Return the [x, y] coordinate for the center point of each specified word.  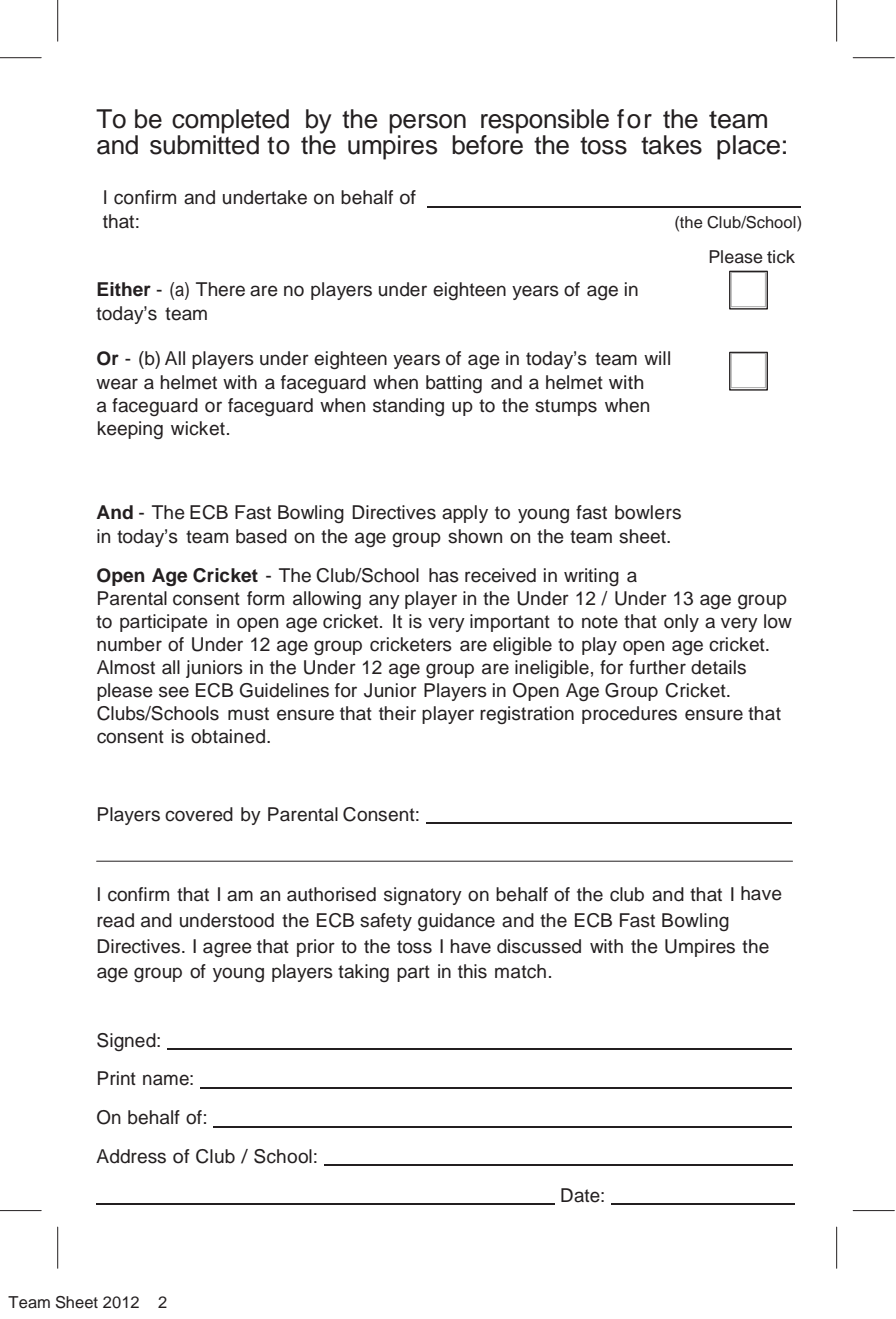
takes [671, 145]
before [487, 144]
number [129, 644]
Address [131, 1156]
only [681, 623]
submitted [204, 144]
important [510, 623]
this [472, 971]
